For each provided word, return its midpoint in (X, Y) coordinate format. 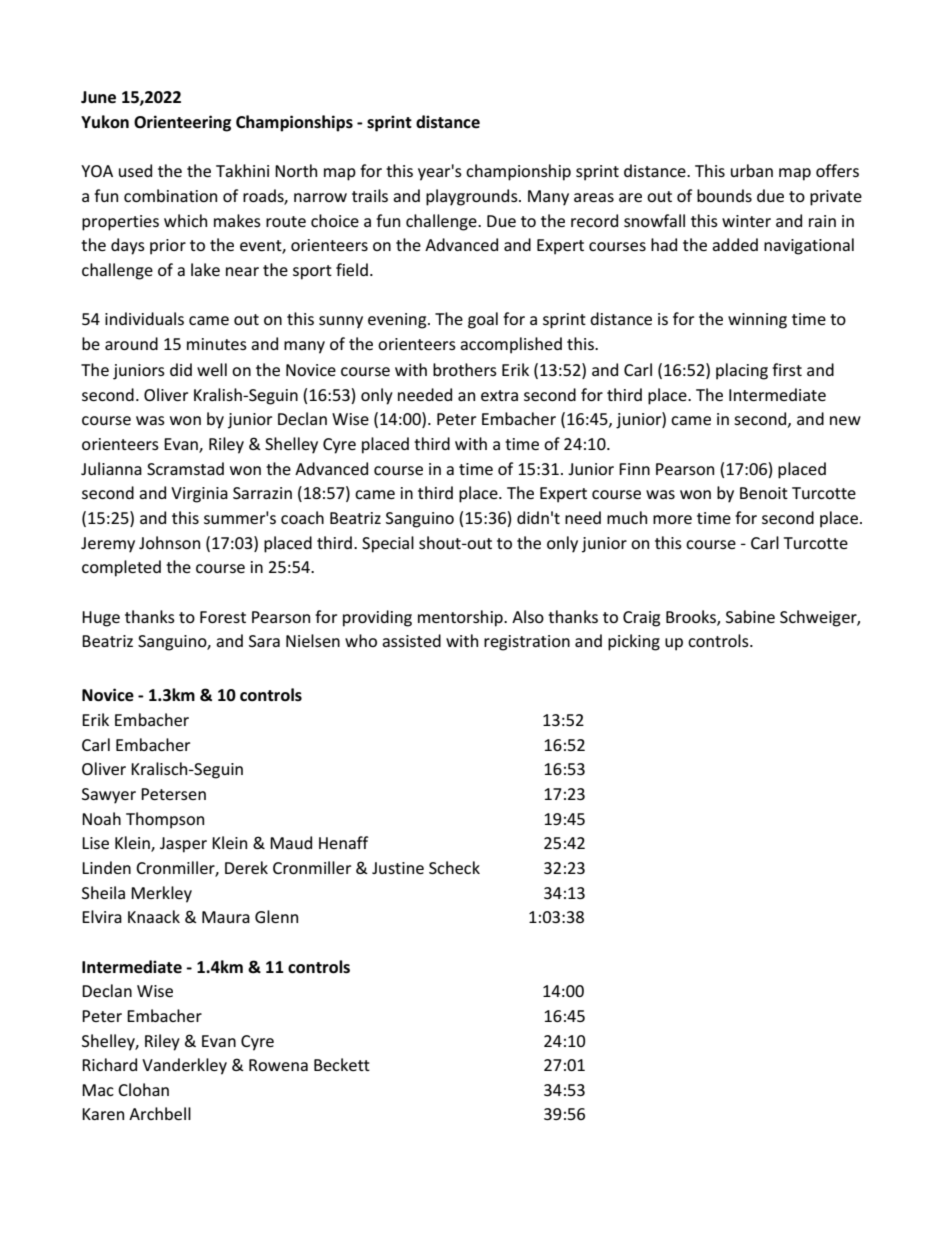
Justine (398, 868)
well (212, 369)
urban (752, 170)
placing (742, 371)
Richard (109, 1064)
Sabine (750, 616)
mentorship (461, 618)
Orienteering (182, 123)
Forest (223, 617)
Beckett (342, 1064)
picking (634, 642)
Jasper (183, 845)
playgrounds (473, 197)
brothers (465, 369)
